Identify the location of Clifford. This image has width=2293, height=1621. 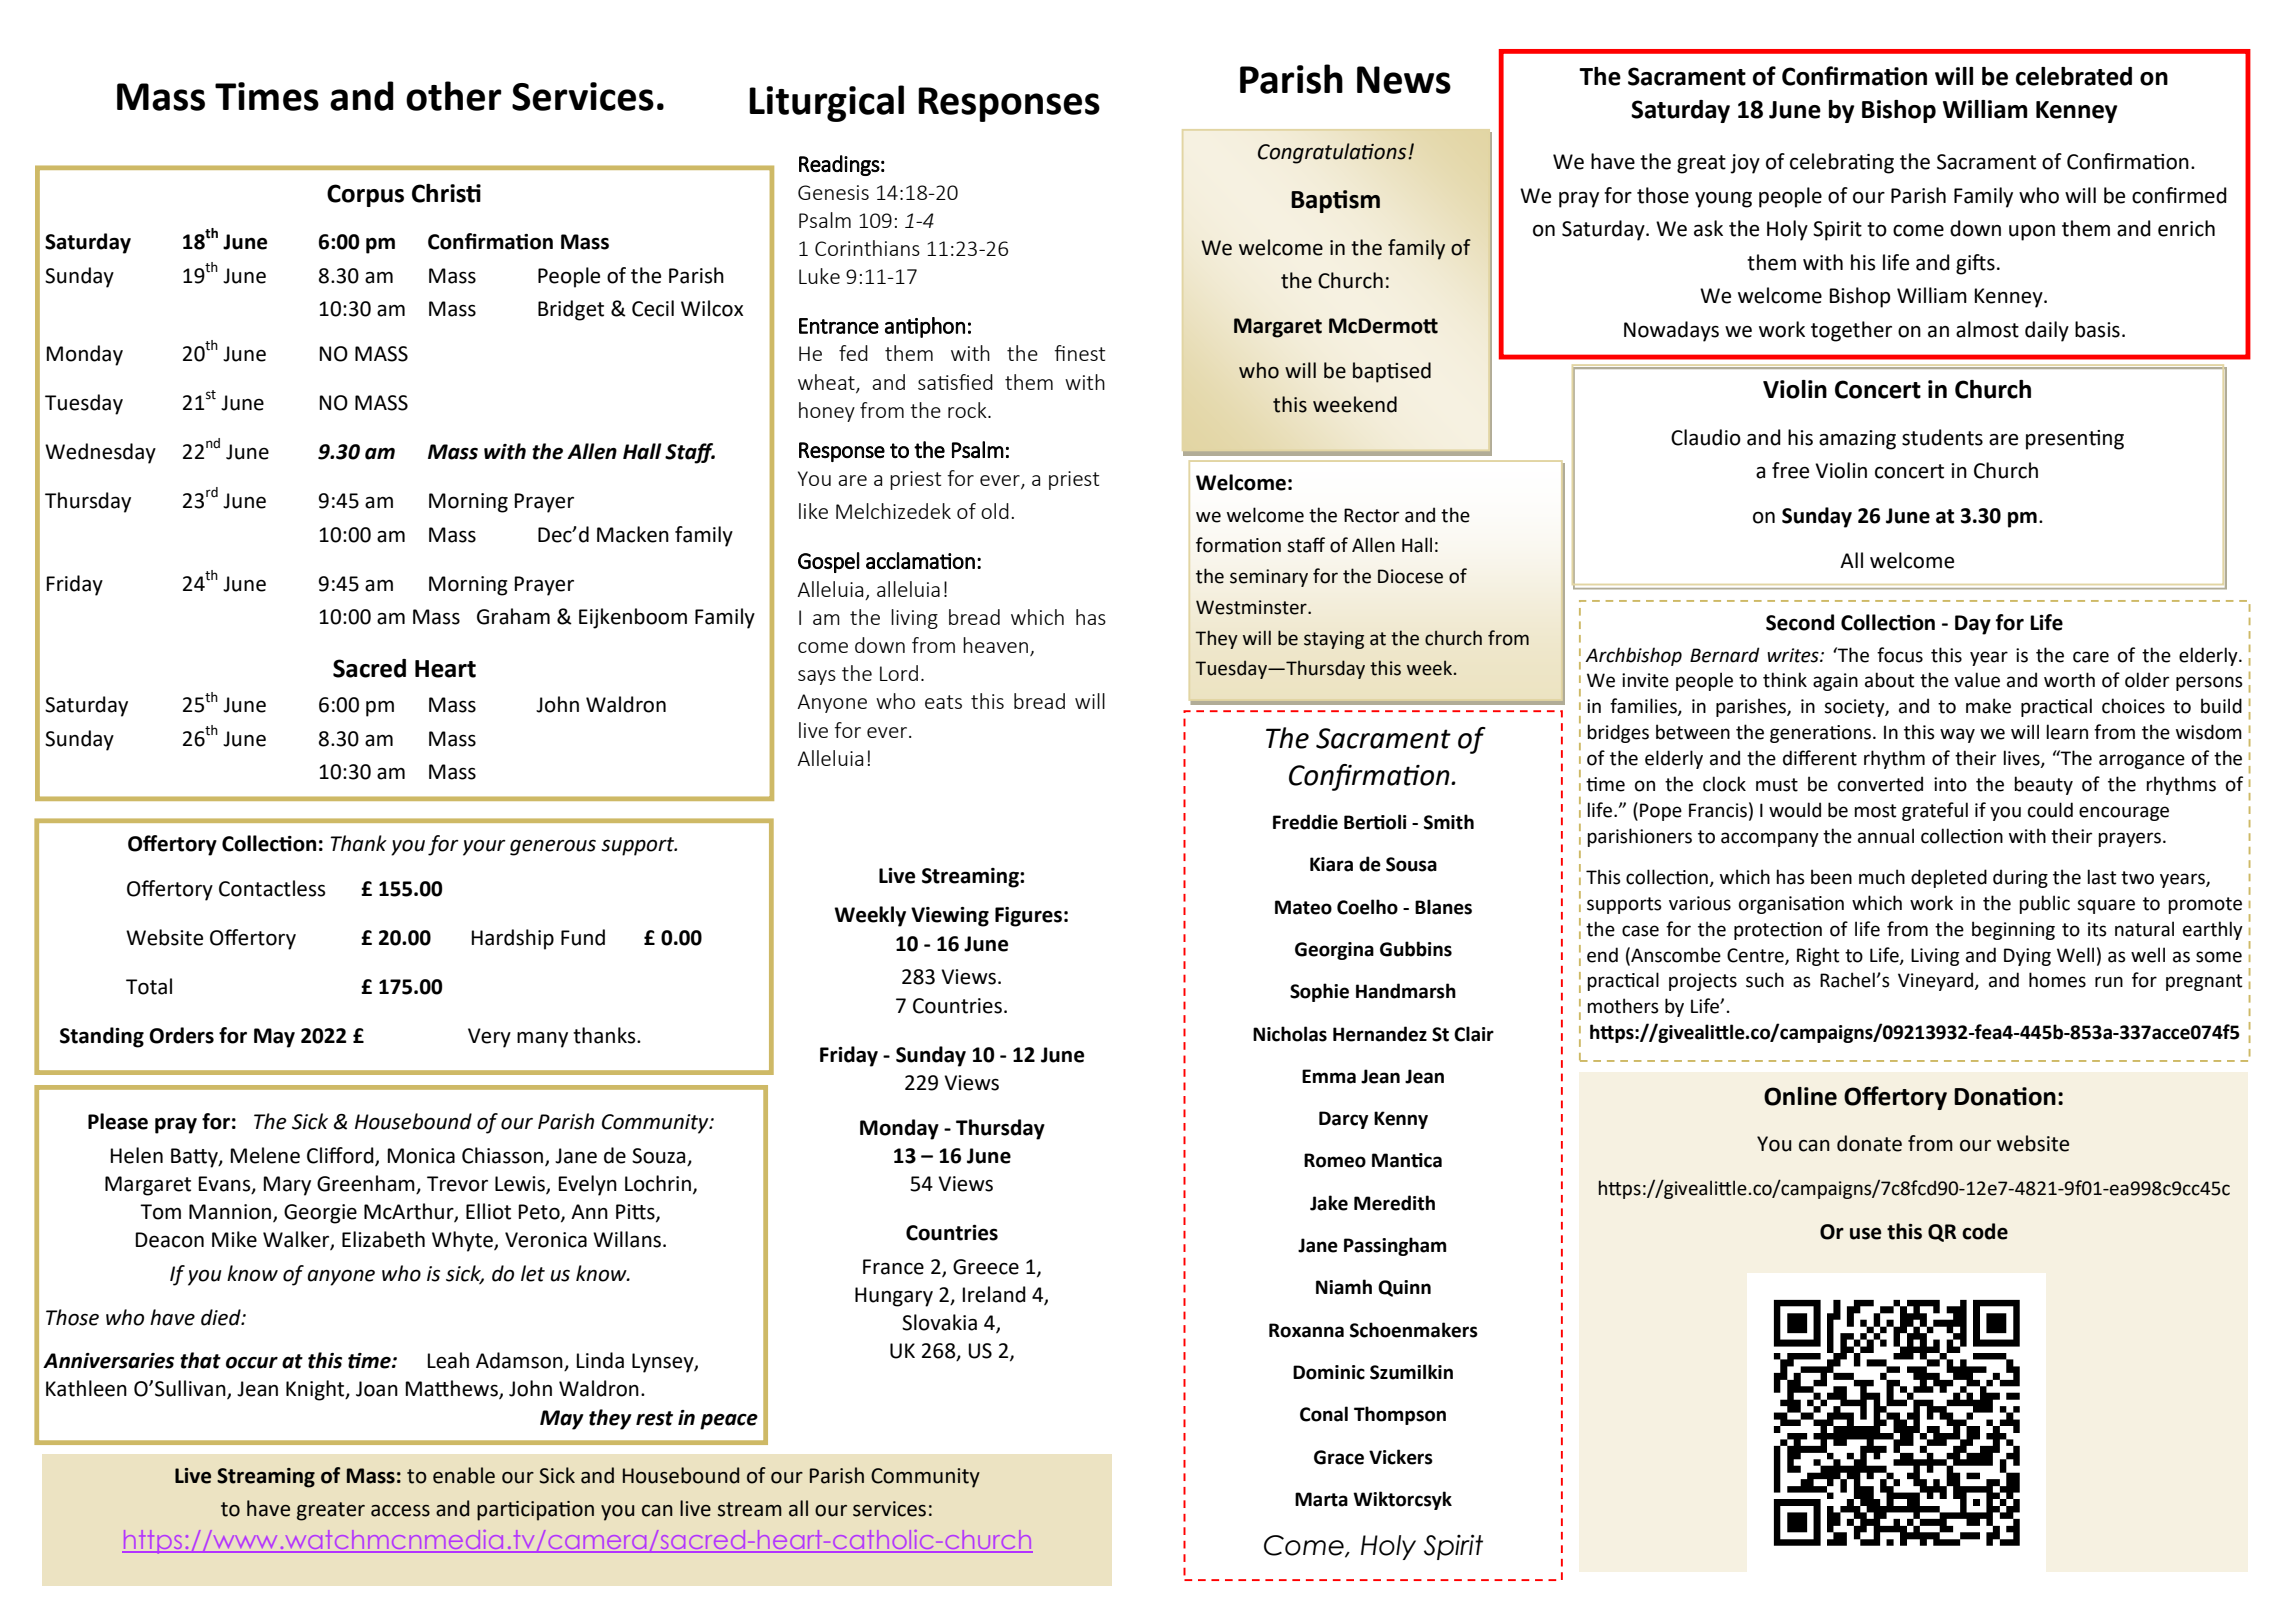
(341, 1156).
